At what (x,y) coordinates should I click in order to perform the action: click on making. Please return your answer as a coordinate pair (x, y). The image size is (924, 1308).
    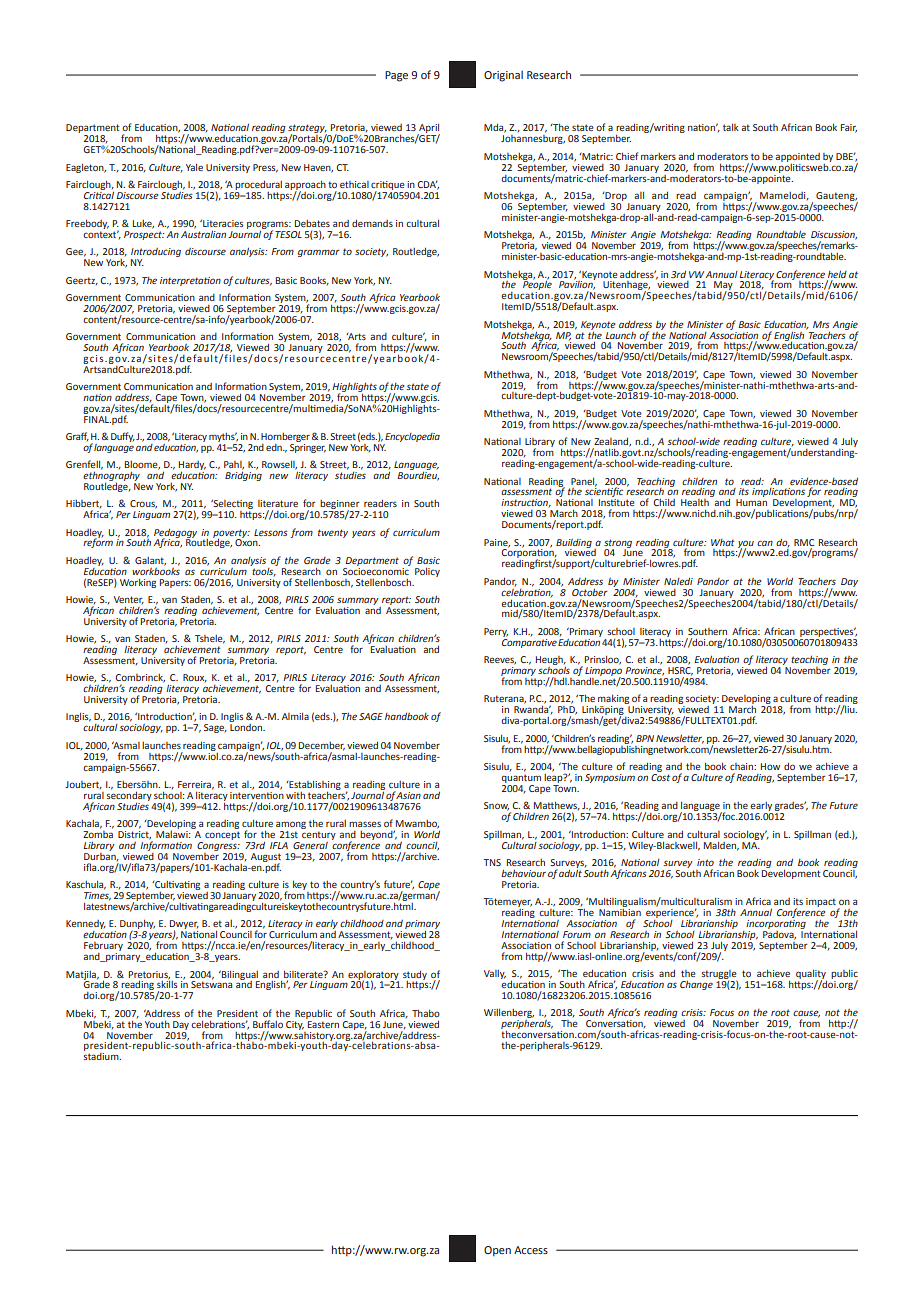
    Looking at the image, I should click on (614, 700).
